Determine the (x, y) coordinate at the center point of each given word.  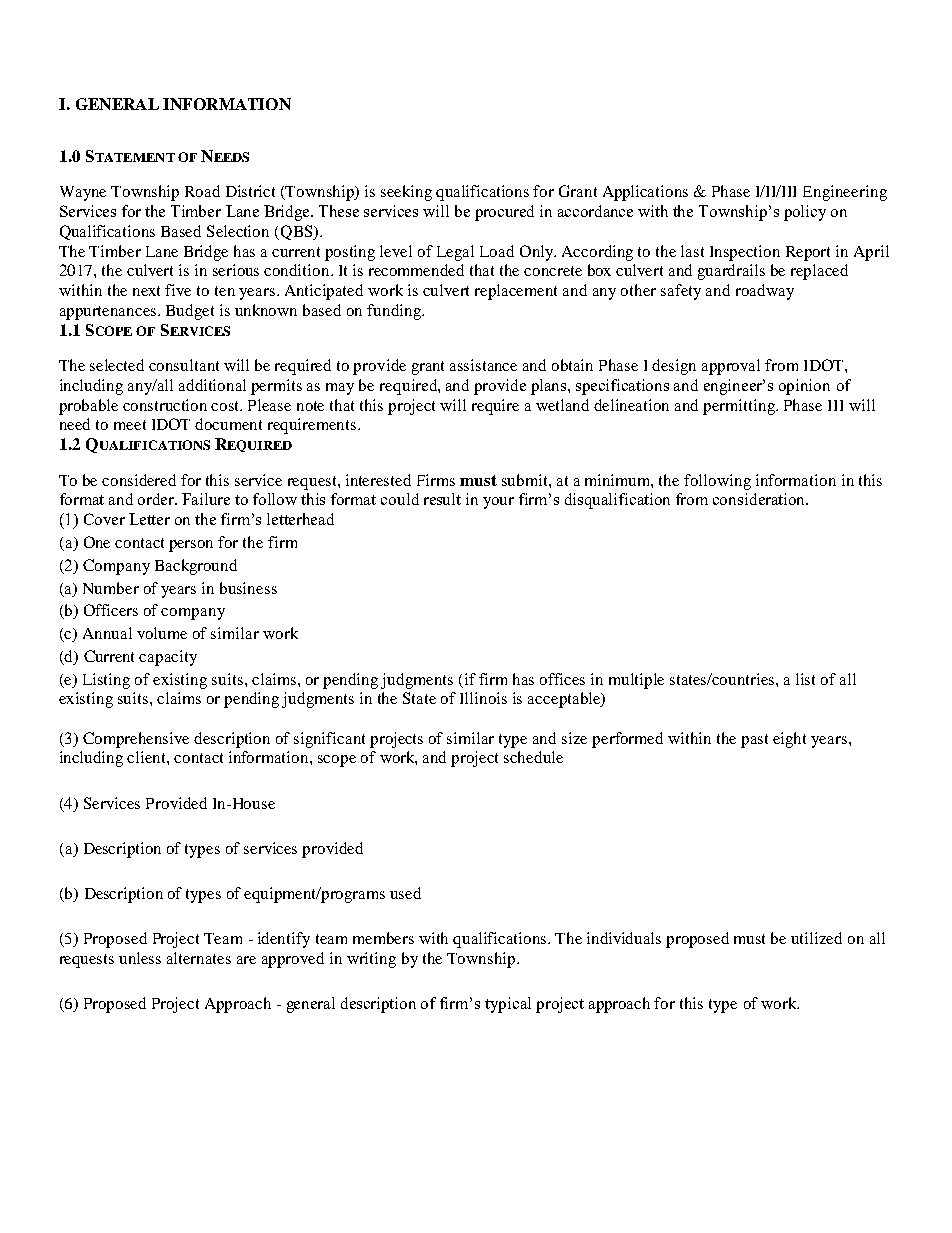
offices (562, 679)
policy (805, 213)
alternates (199, 958)
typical (508, 1005)
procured (504, 213)
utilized (816, 938)
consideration (760, 499)
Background (196, 567)
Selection (238, 231)
